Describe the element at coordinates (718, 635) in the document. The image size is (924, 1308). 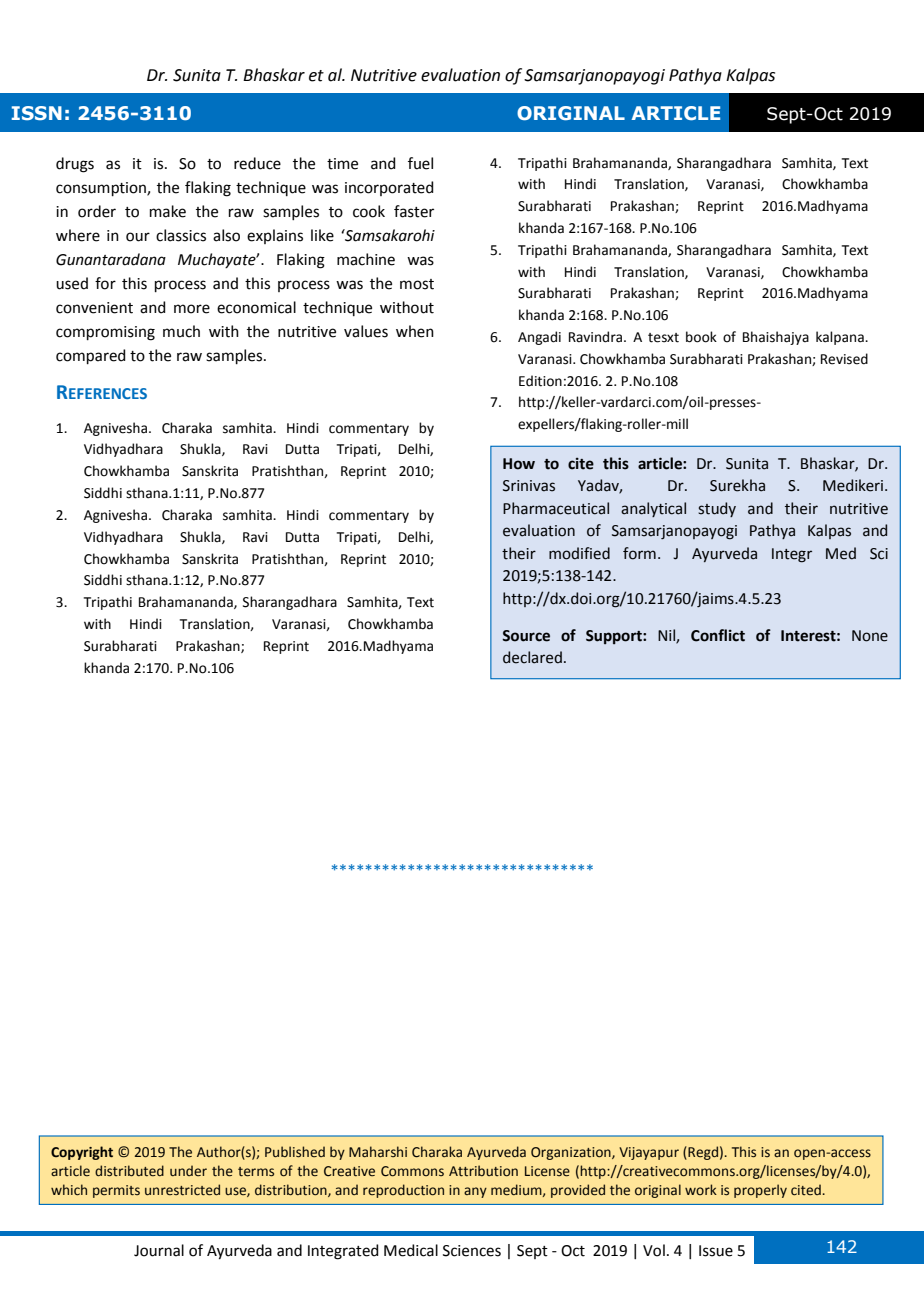
I see `Conflict` at that location.
